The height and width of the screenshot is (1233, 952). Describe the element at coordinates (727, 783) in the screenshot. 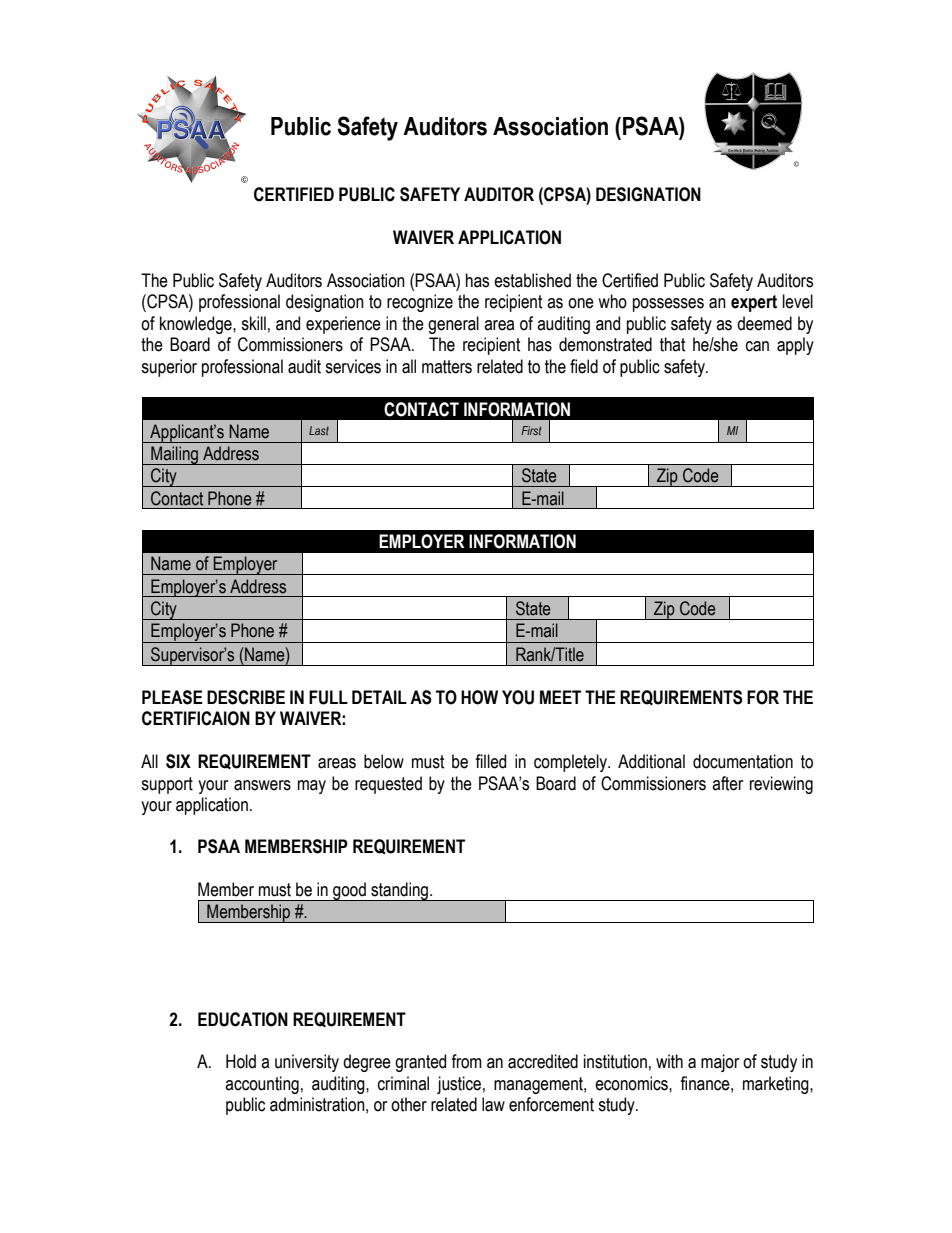

I see `after` at that location.
